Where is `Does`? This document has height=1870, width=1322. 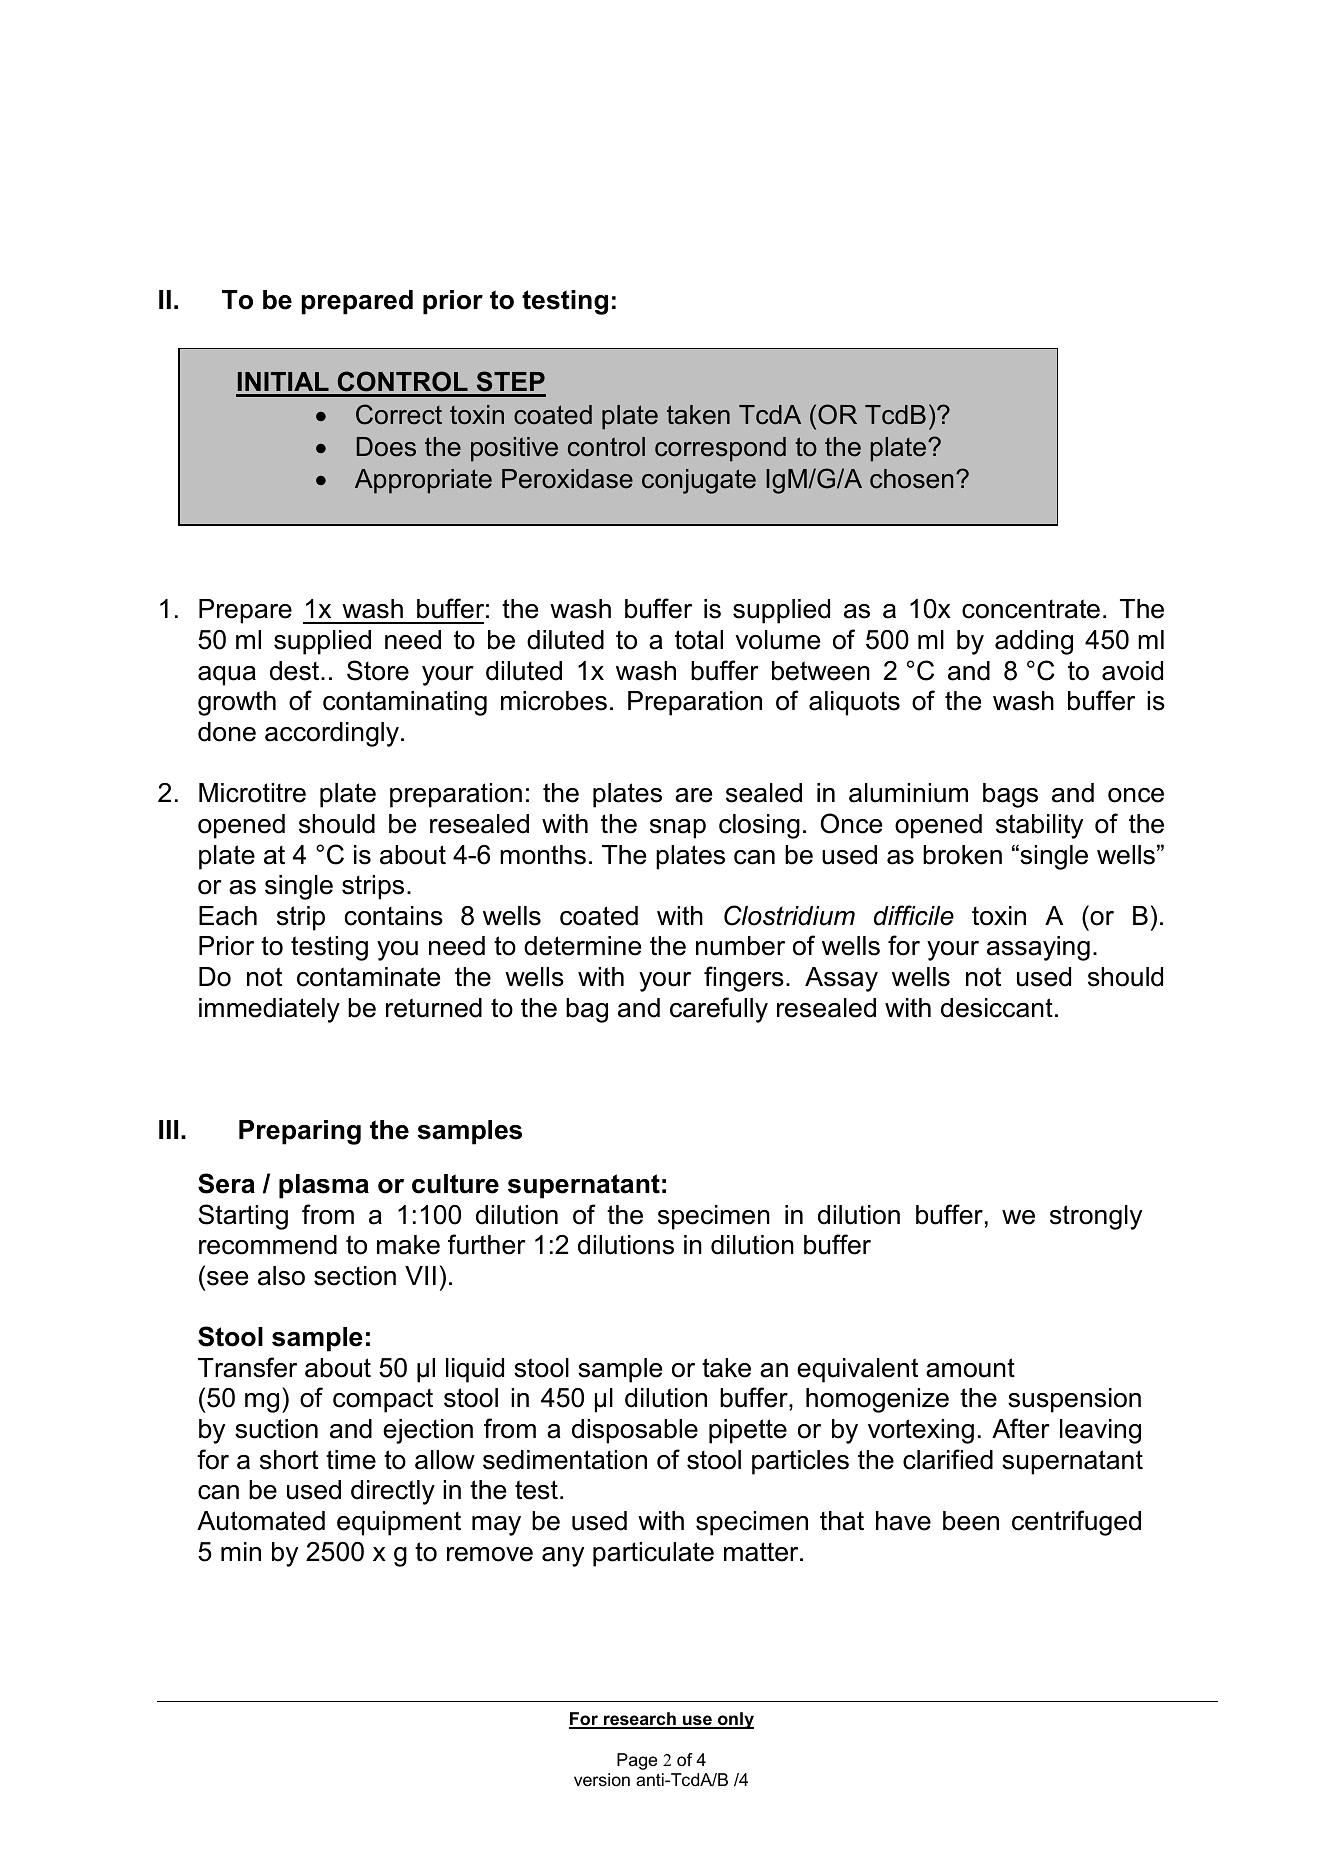 Does is located at coordinates (386, 447).
